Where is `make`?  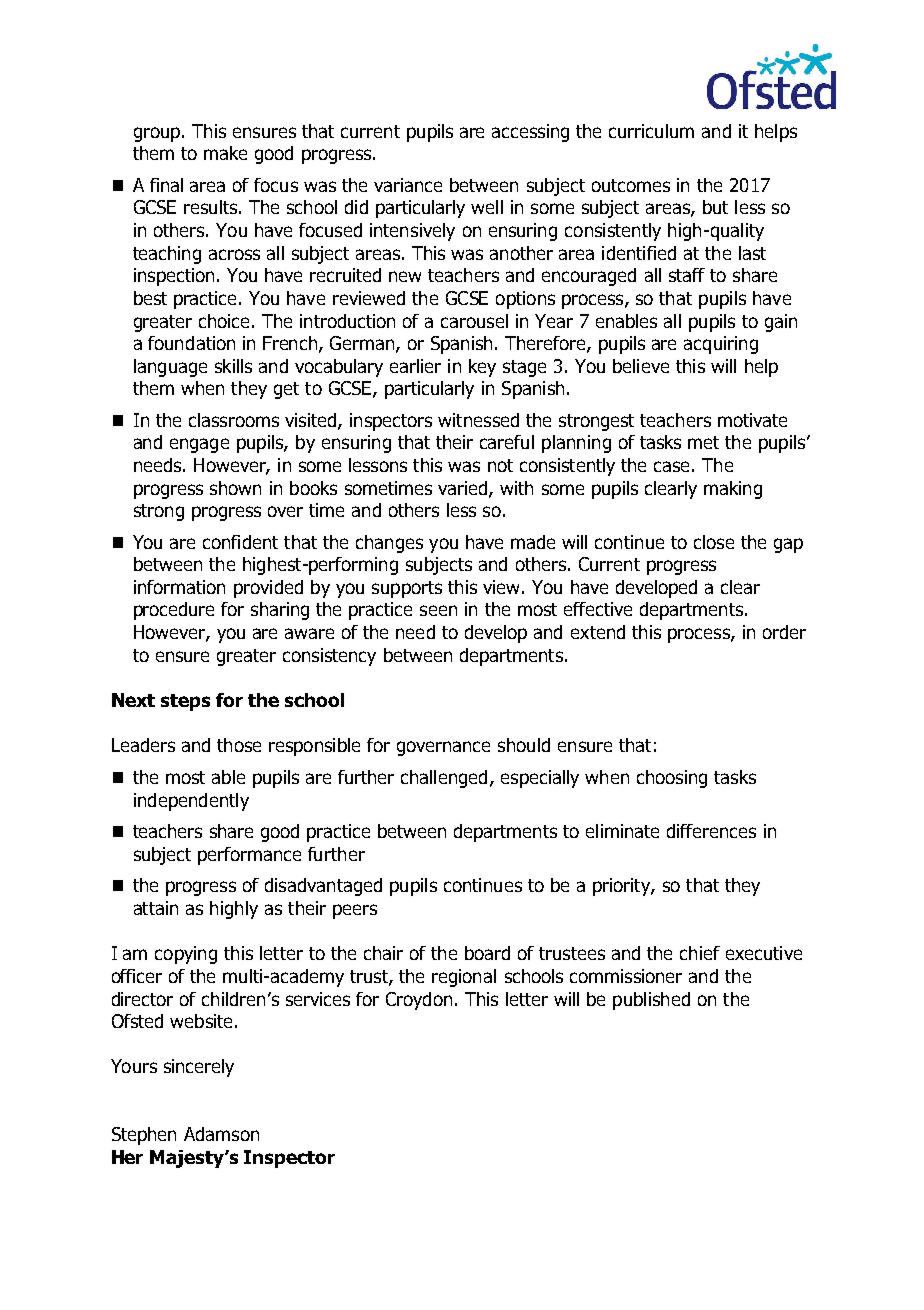
make is located at coordinates (225, 153).
